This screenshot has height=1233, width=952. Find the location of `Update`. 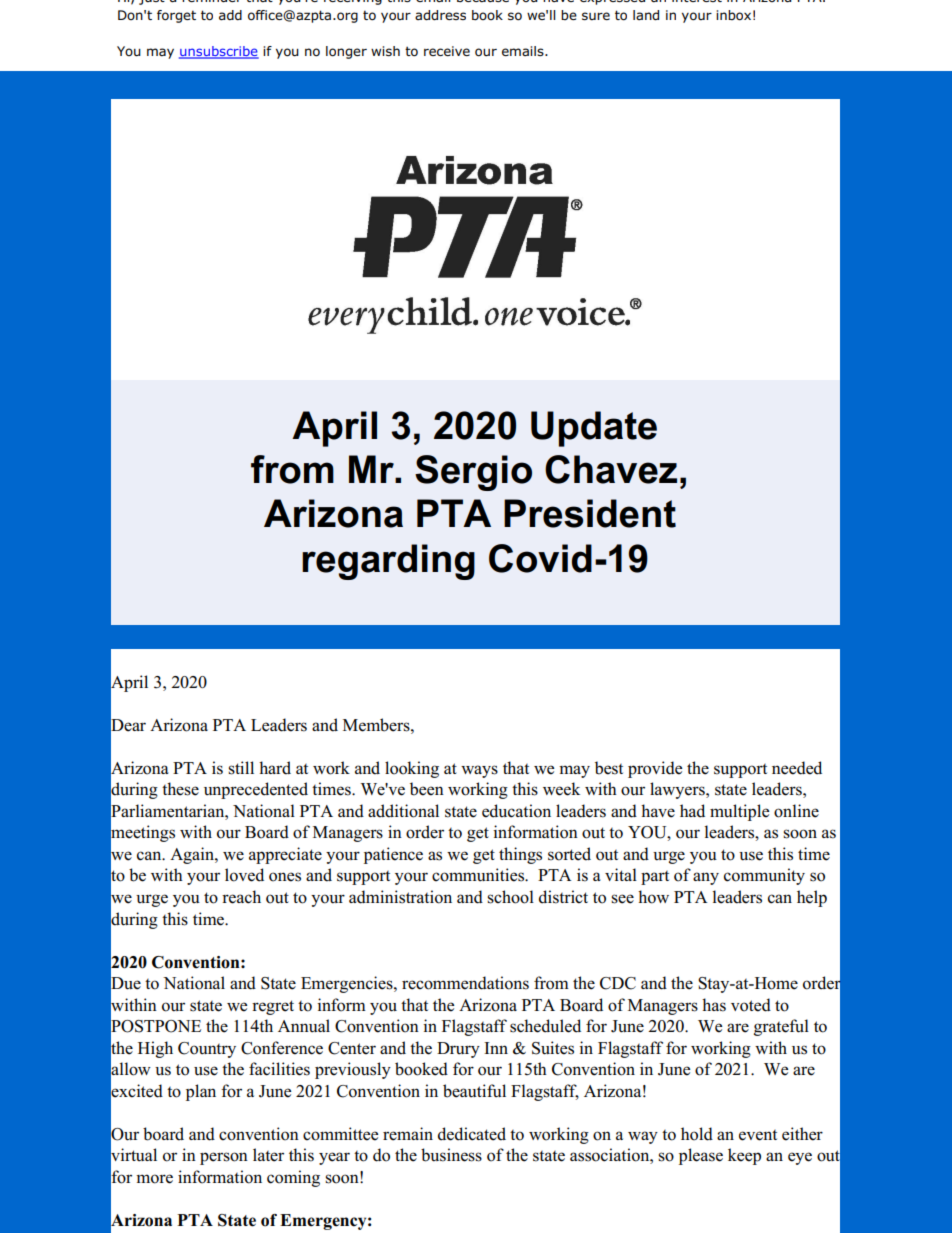

Update is located at coordinates (594, 429).
